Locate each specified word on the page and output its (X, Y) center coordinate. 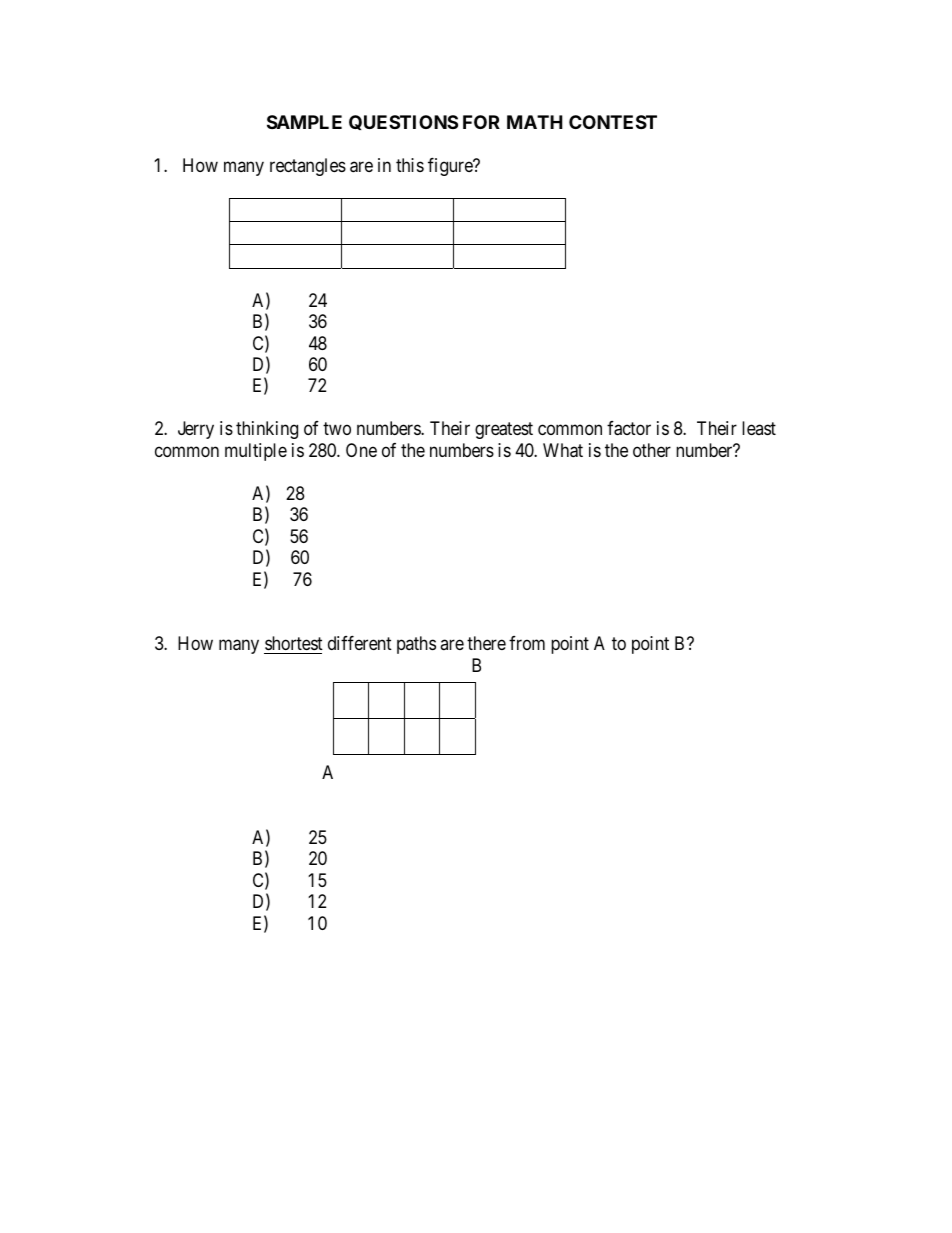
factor (629, 428)
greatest (504, 431)
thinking (267, 430)
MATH (535, 122)
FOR (481, 122)
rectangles (308, 167)
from (527, 643)
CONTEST (613, 122)
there (486, 643)
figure (451, 167)
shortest (294, 643)
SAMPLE (304, 122)
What (563, 450)
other (652, 450)
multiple (256, 452)
